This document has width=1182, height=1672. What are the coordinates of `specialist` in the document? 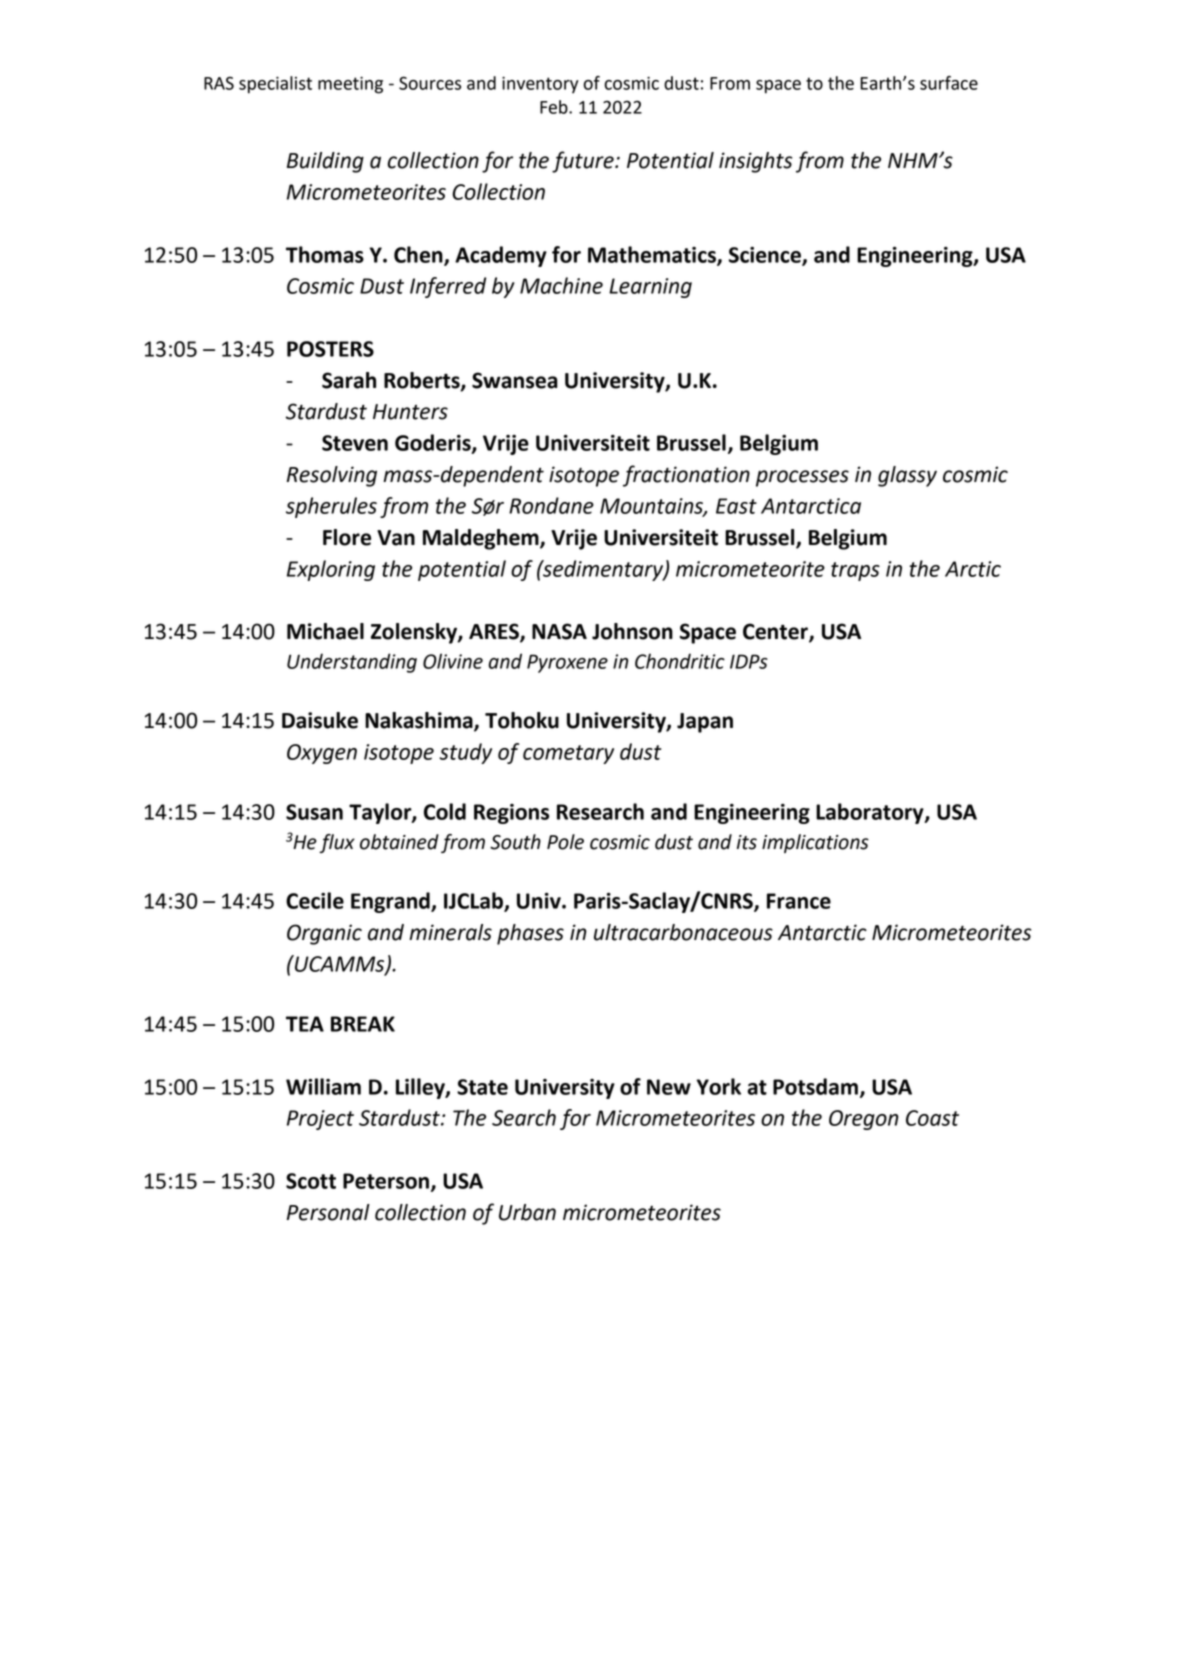 It's located at (275, 85).
